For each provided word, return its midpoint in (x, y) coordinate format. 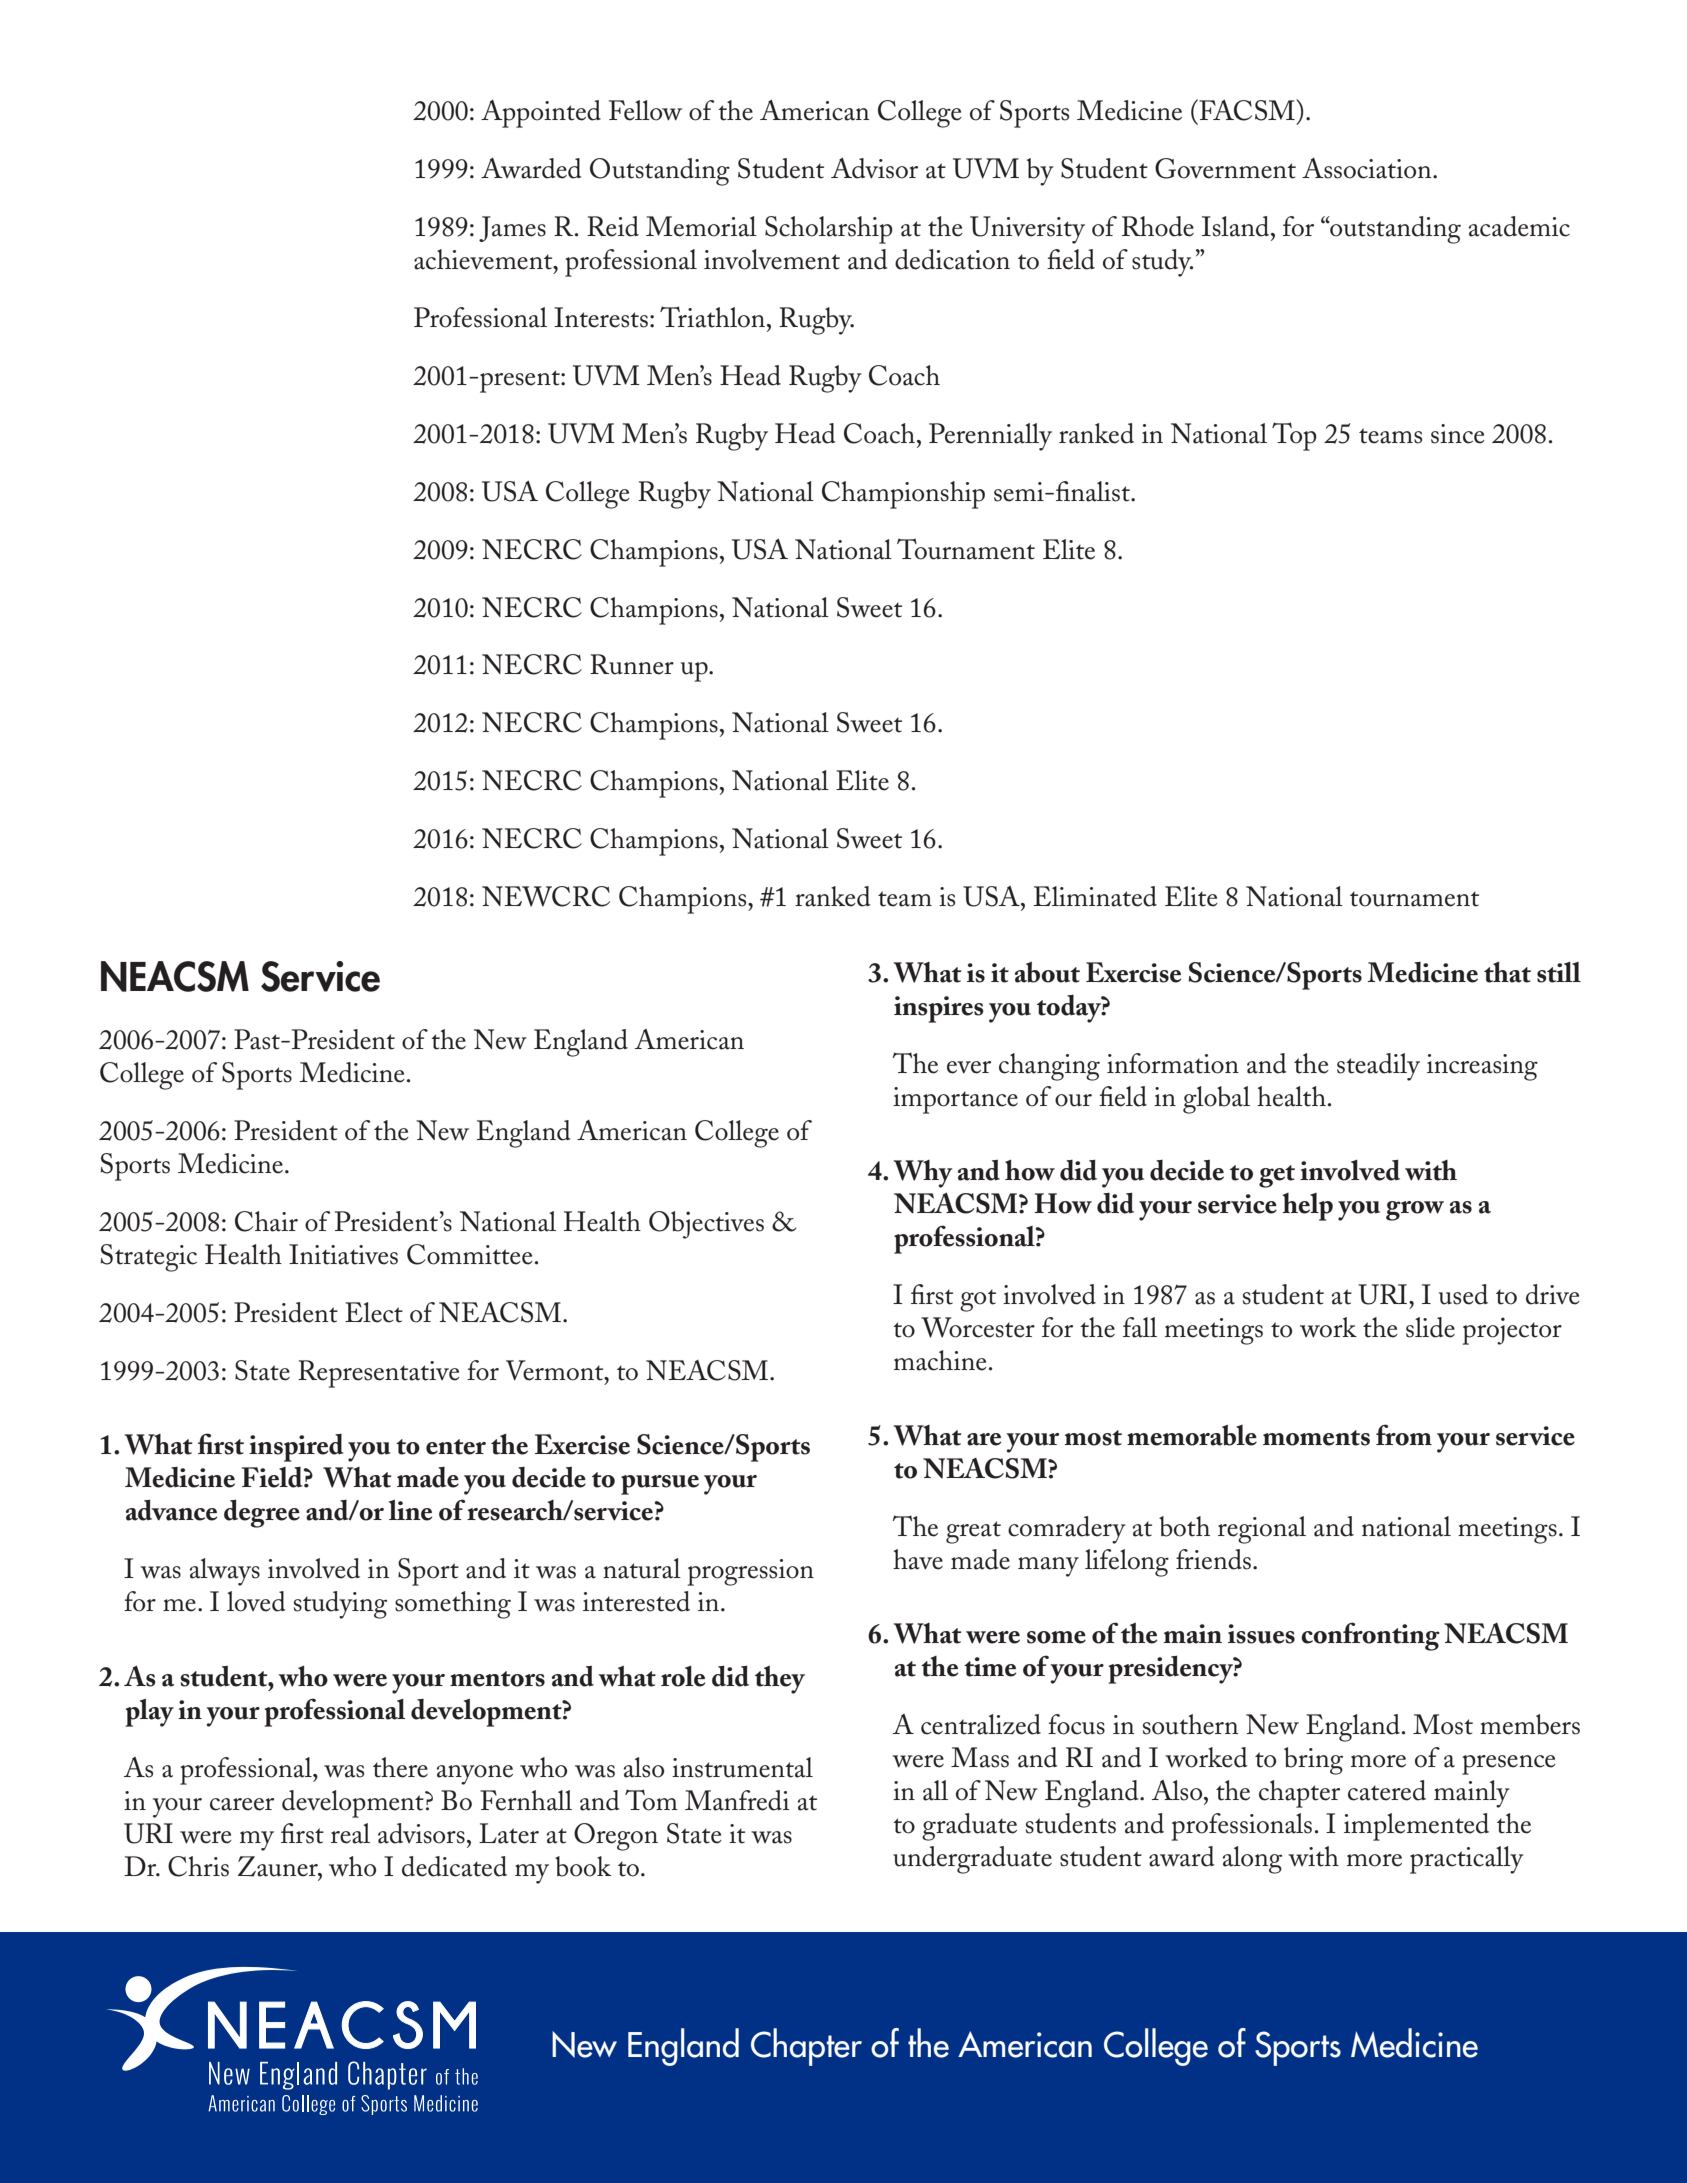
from (1404, 1435)
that (1507, 972)
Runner (632, 664)
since (1458, 434)
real (350, 1833)
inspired (296, 1448)
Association (1368, 168)
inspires (939, 1009)
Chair (266, 1221)
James (512, 229)
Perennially (990, 437)
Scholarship (829, 230)
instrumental (742, 1767)
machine (940, 1360)
